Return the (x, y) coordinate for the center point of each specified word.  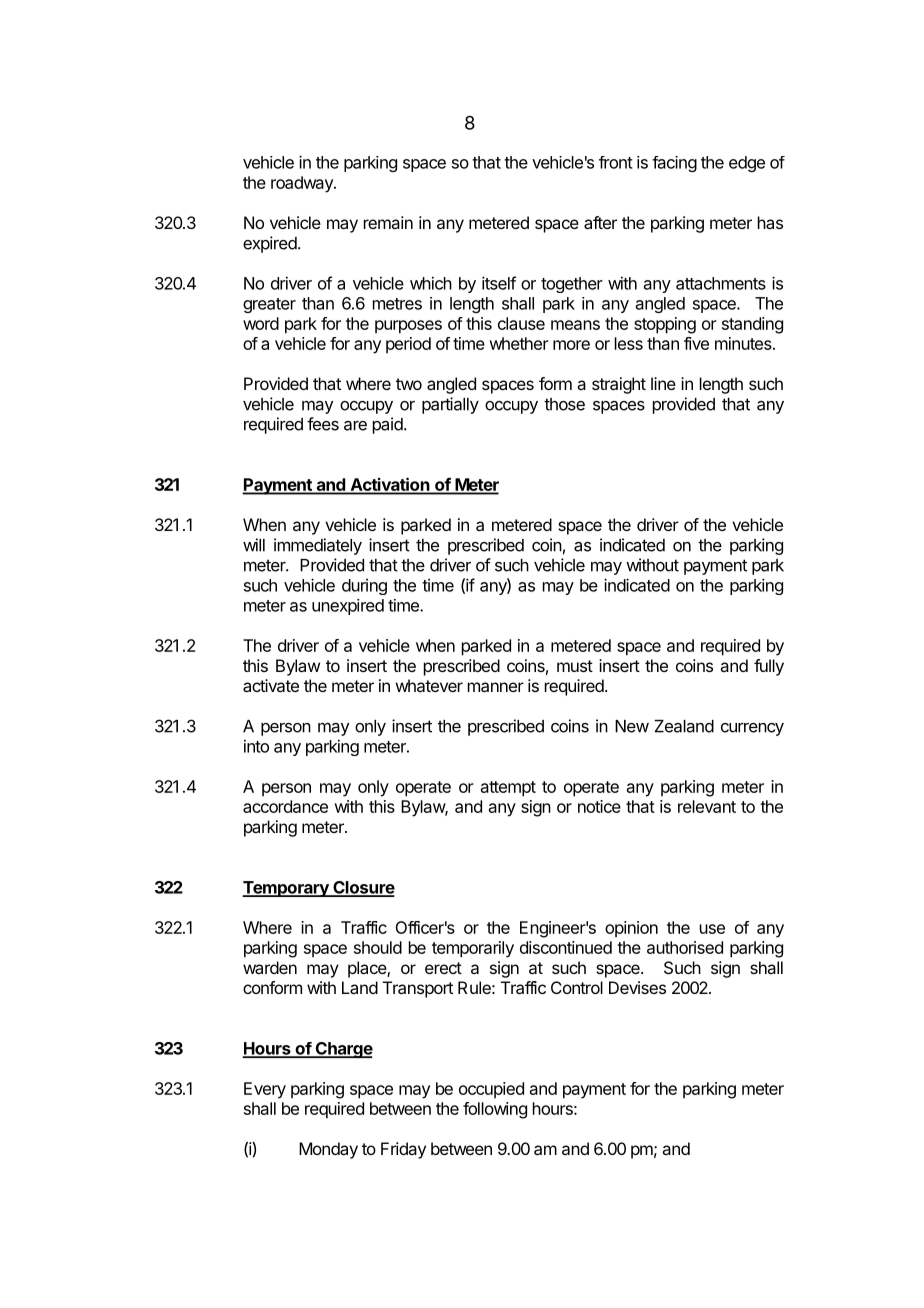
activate (271, 685)
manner (496, 687)
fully (769, 667)
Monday (328, 1150)
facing (674, 164)
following (495, 1110)
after (600, 222)
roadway (303, 184)
